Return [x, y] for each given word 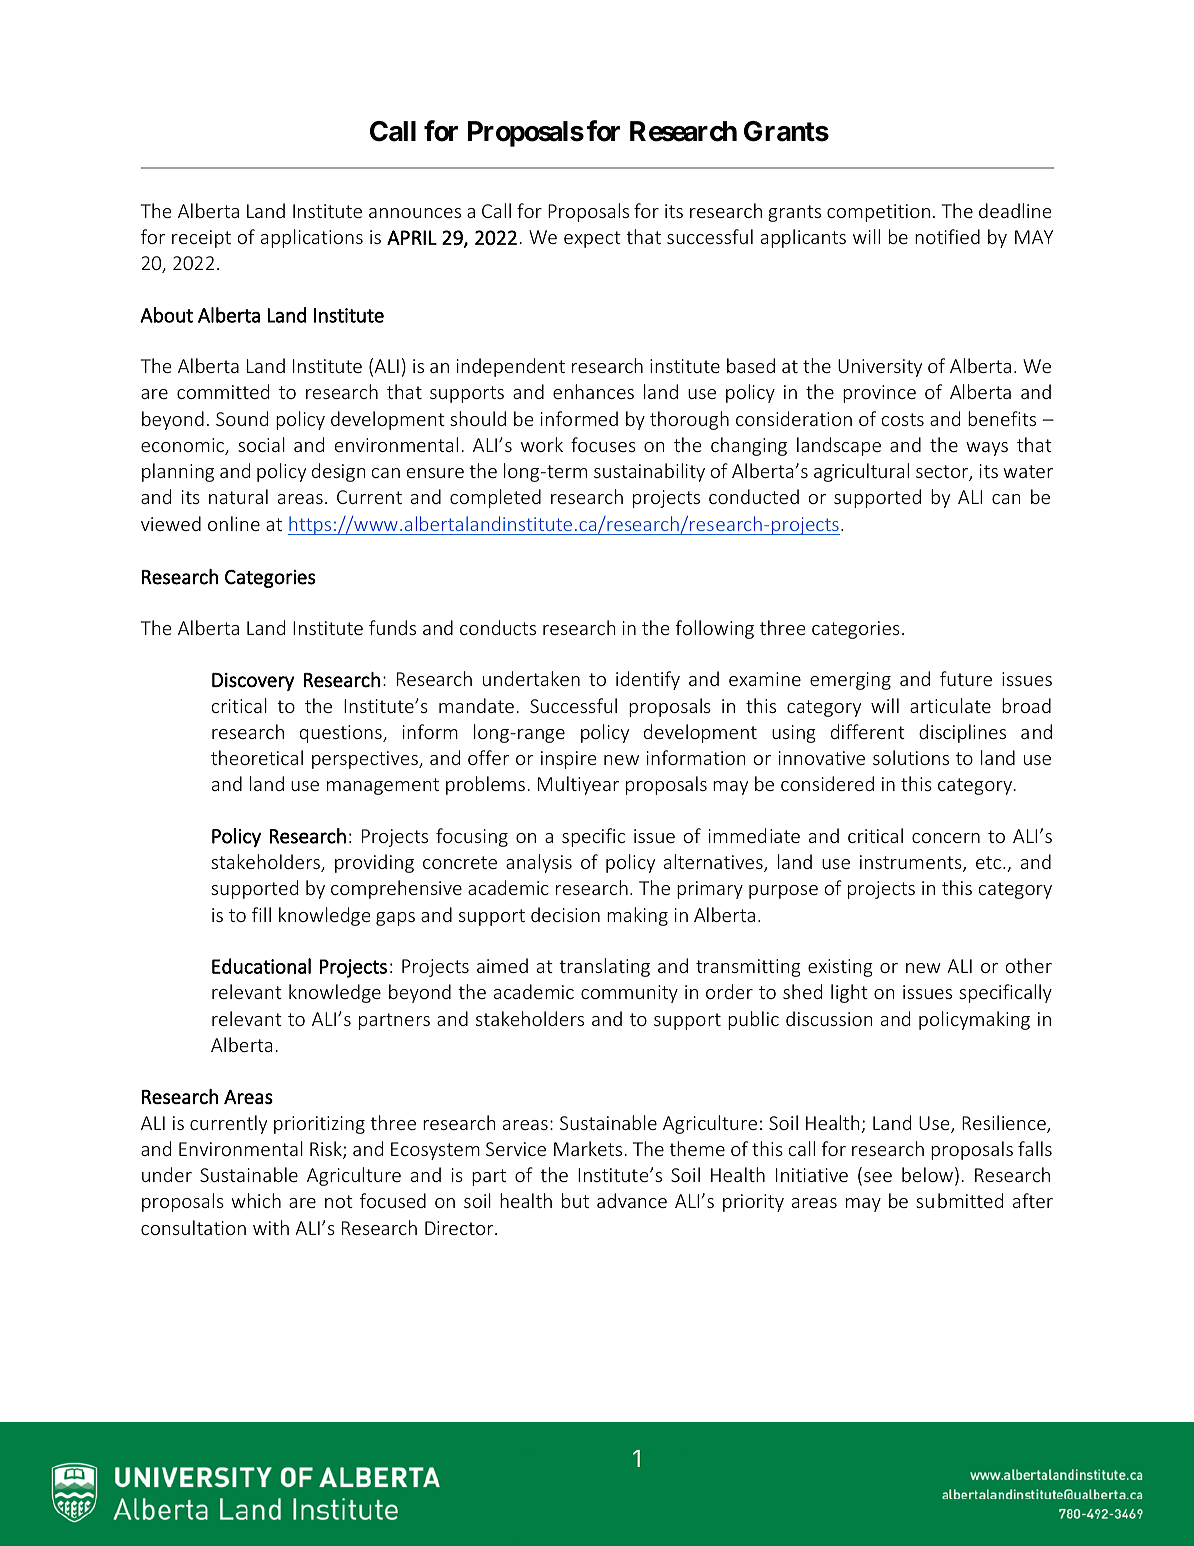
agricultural [861, 472]
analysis [539, 863]
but [575, 1200]
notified [947, 236]
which [256, 1200]
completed [495, 498]
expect [592, 239]
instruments [912, 863]
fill [261, 914]
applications [312, 238]
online [234, 523]
